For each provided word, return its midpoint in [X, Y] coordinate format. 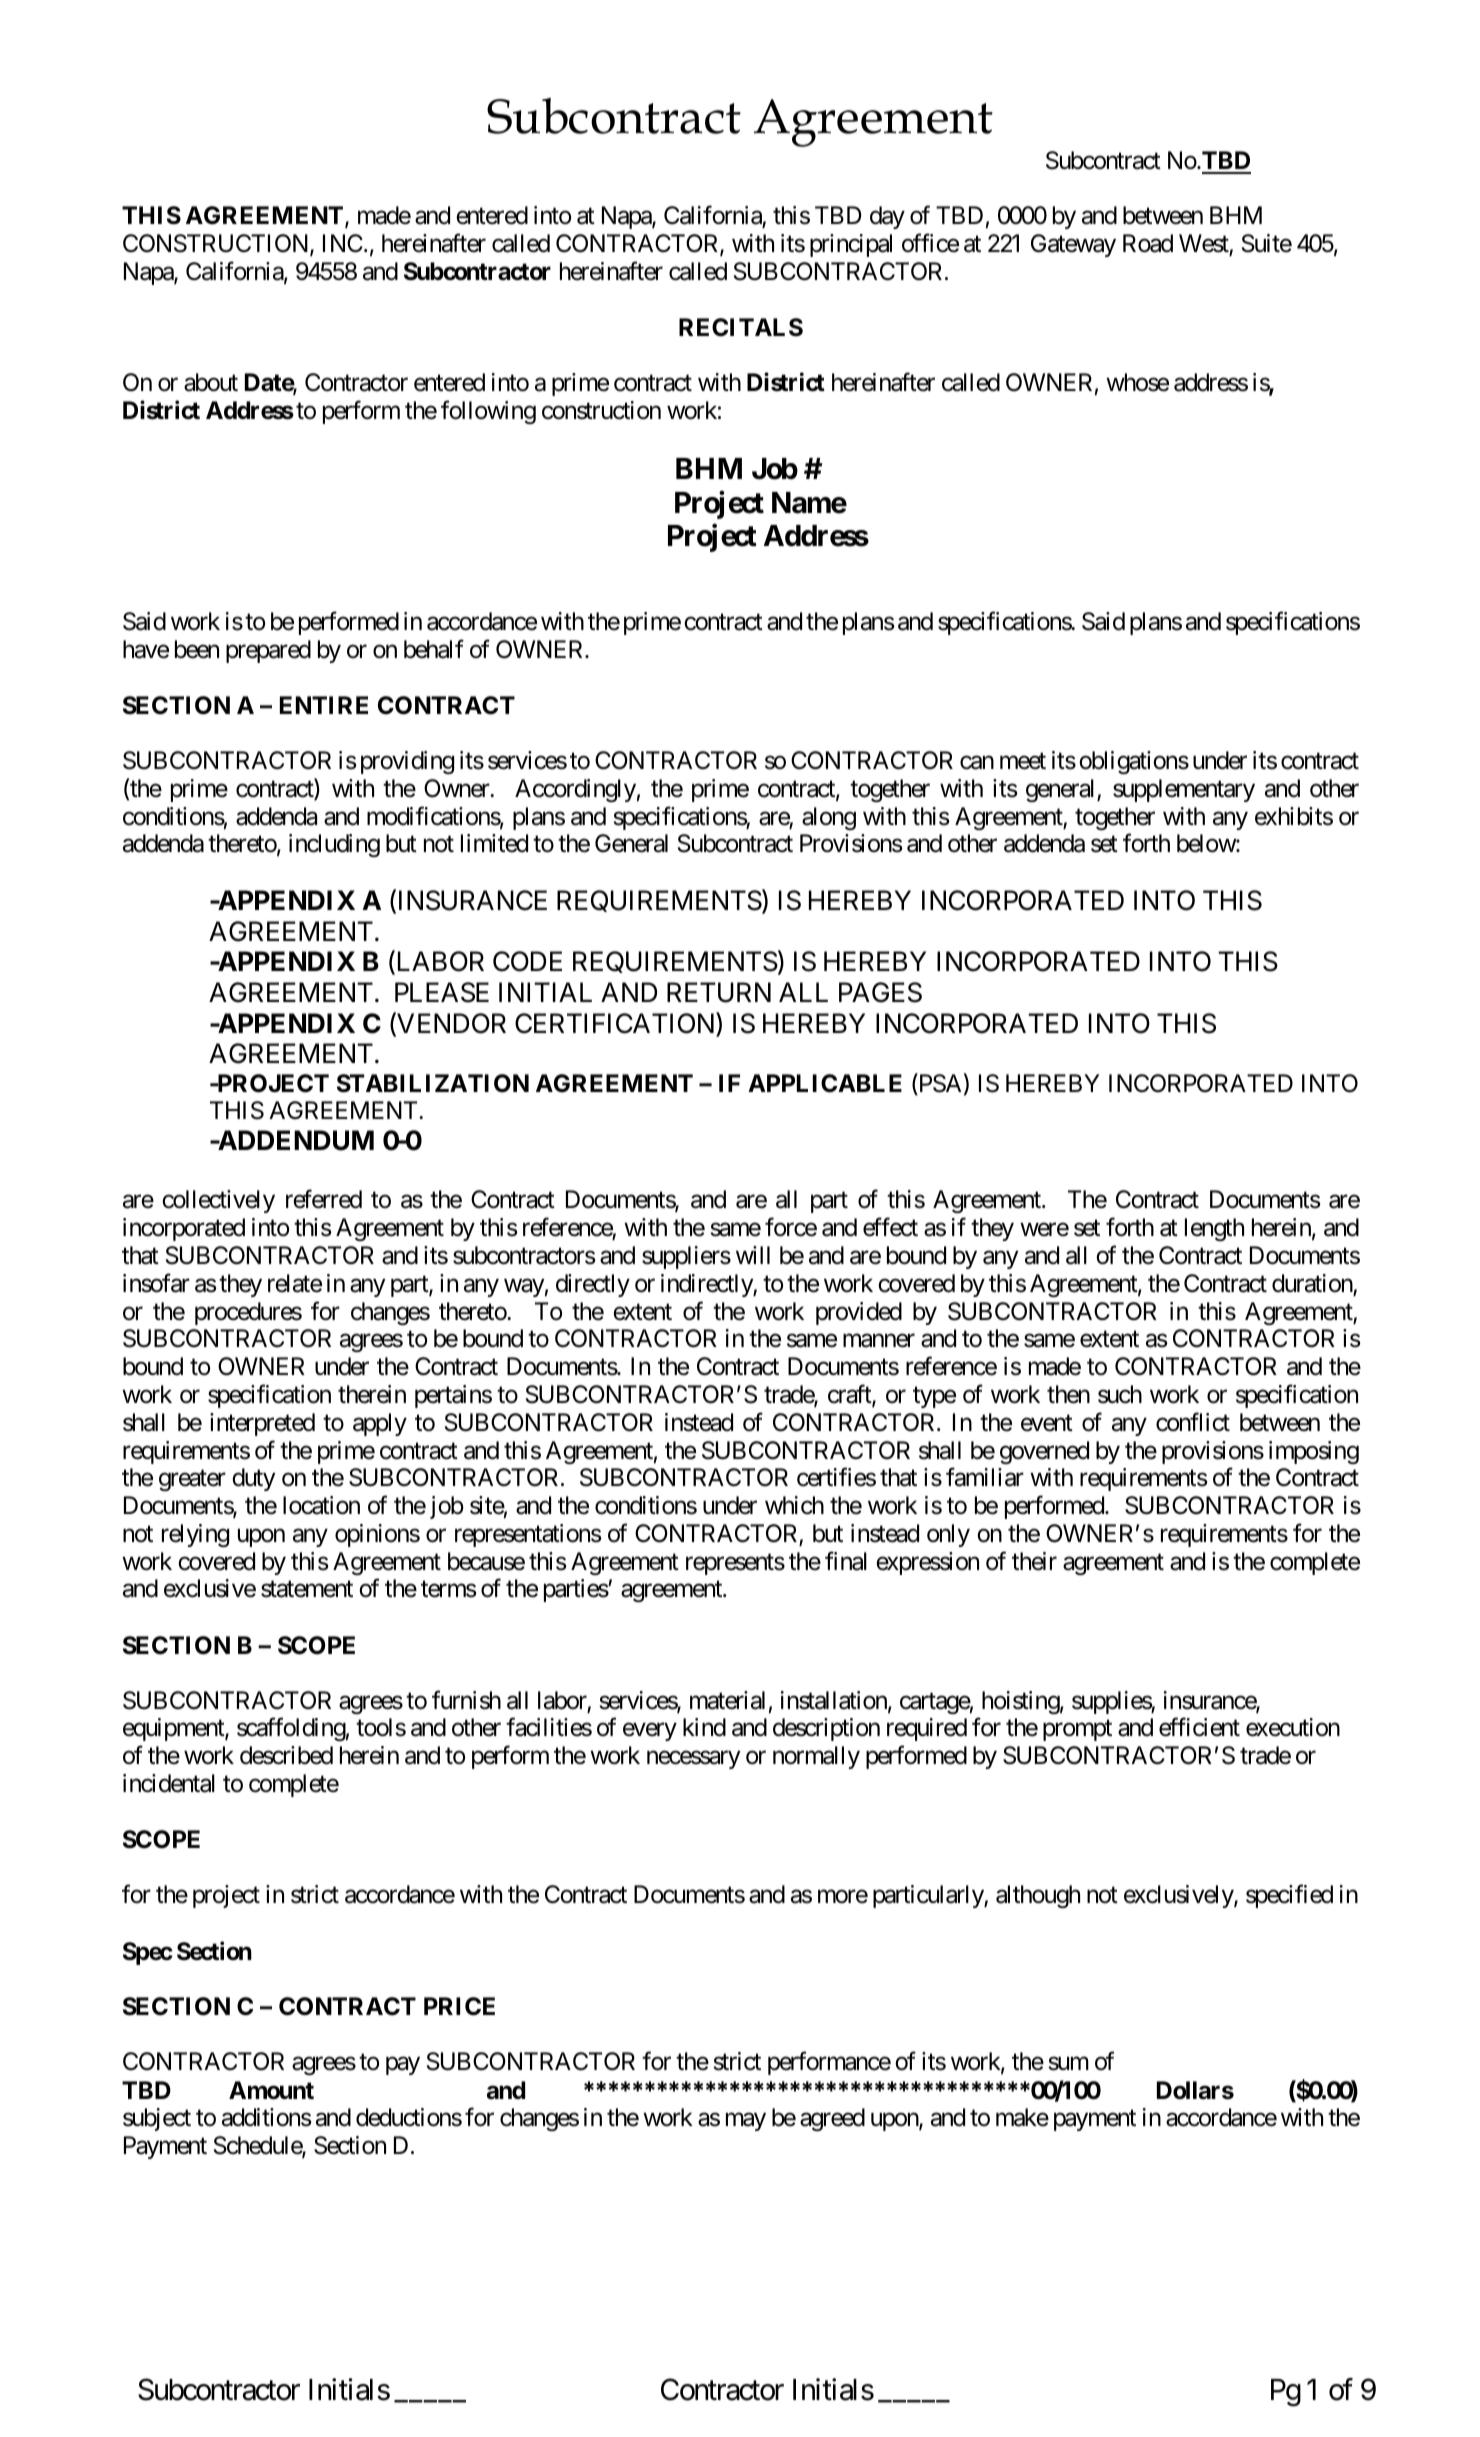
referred [324, 1199]
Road [1148, 243]
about [211, 382]
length [1214, 1229]
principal [851, 245]
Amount [271, 2090]
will [753, 1255]
